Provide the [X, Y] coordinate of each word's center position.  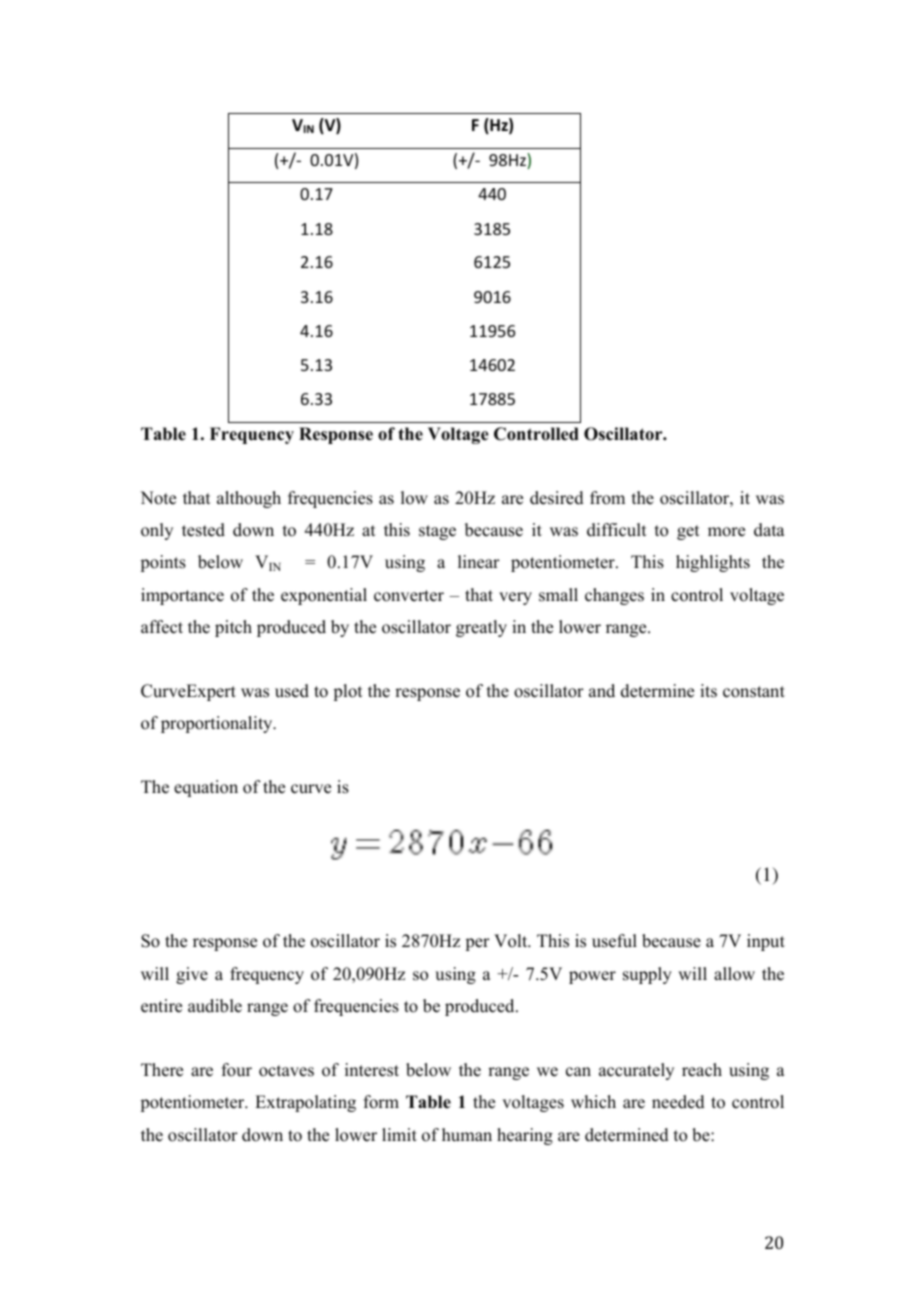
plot [347, 692]
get [688, 532]
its [708, 691]
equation [206, 788]
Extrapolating [305, 1103]
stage [437, 532]
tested [203, 530]
